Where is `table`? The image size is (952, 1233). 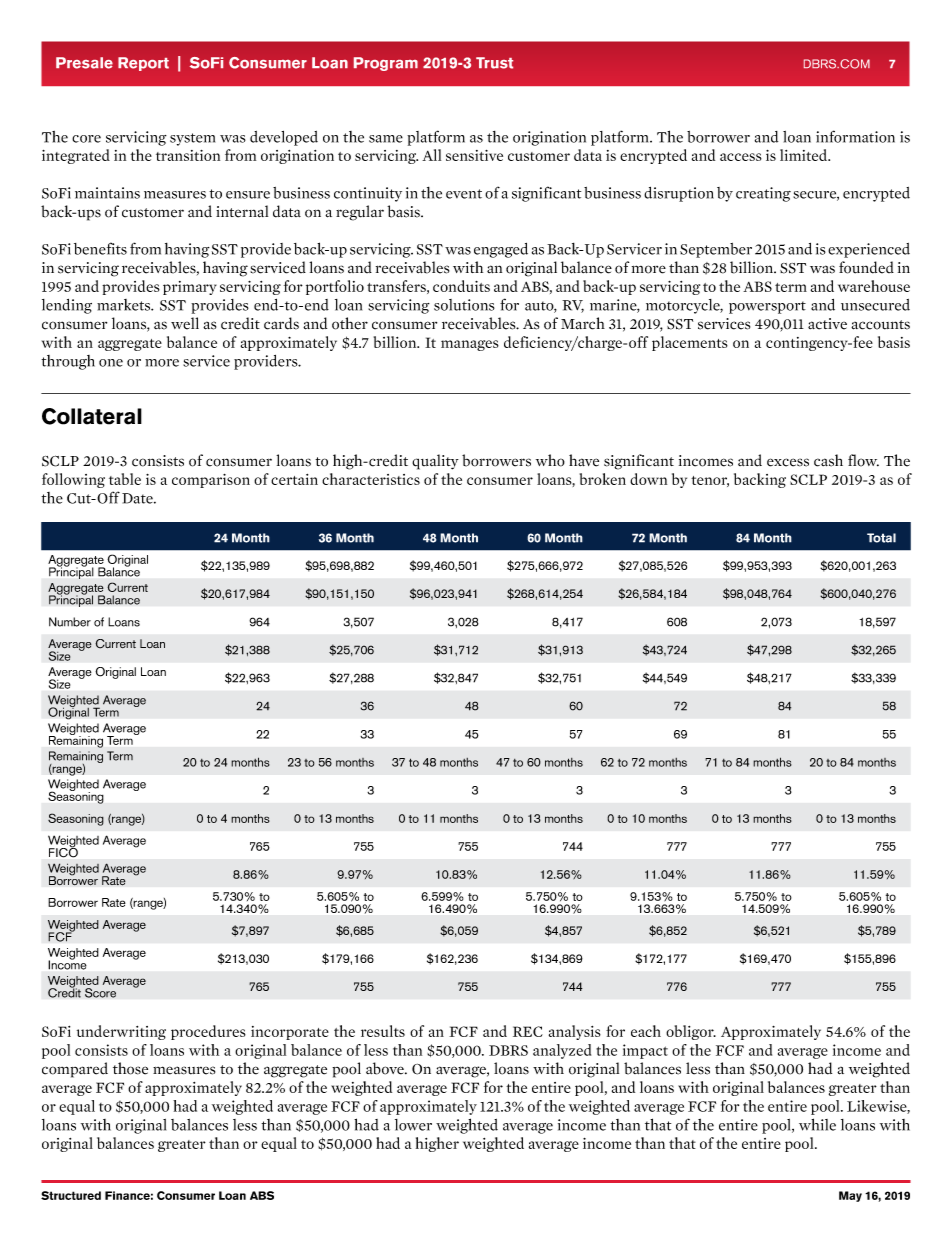
table is located at coordinates (125, 479).
